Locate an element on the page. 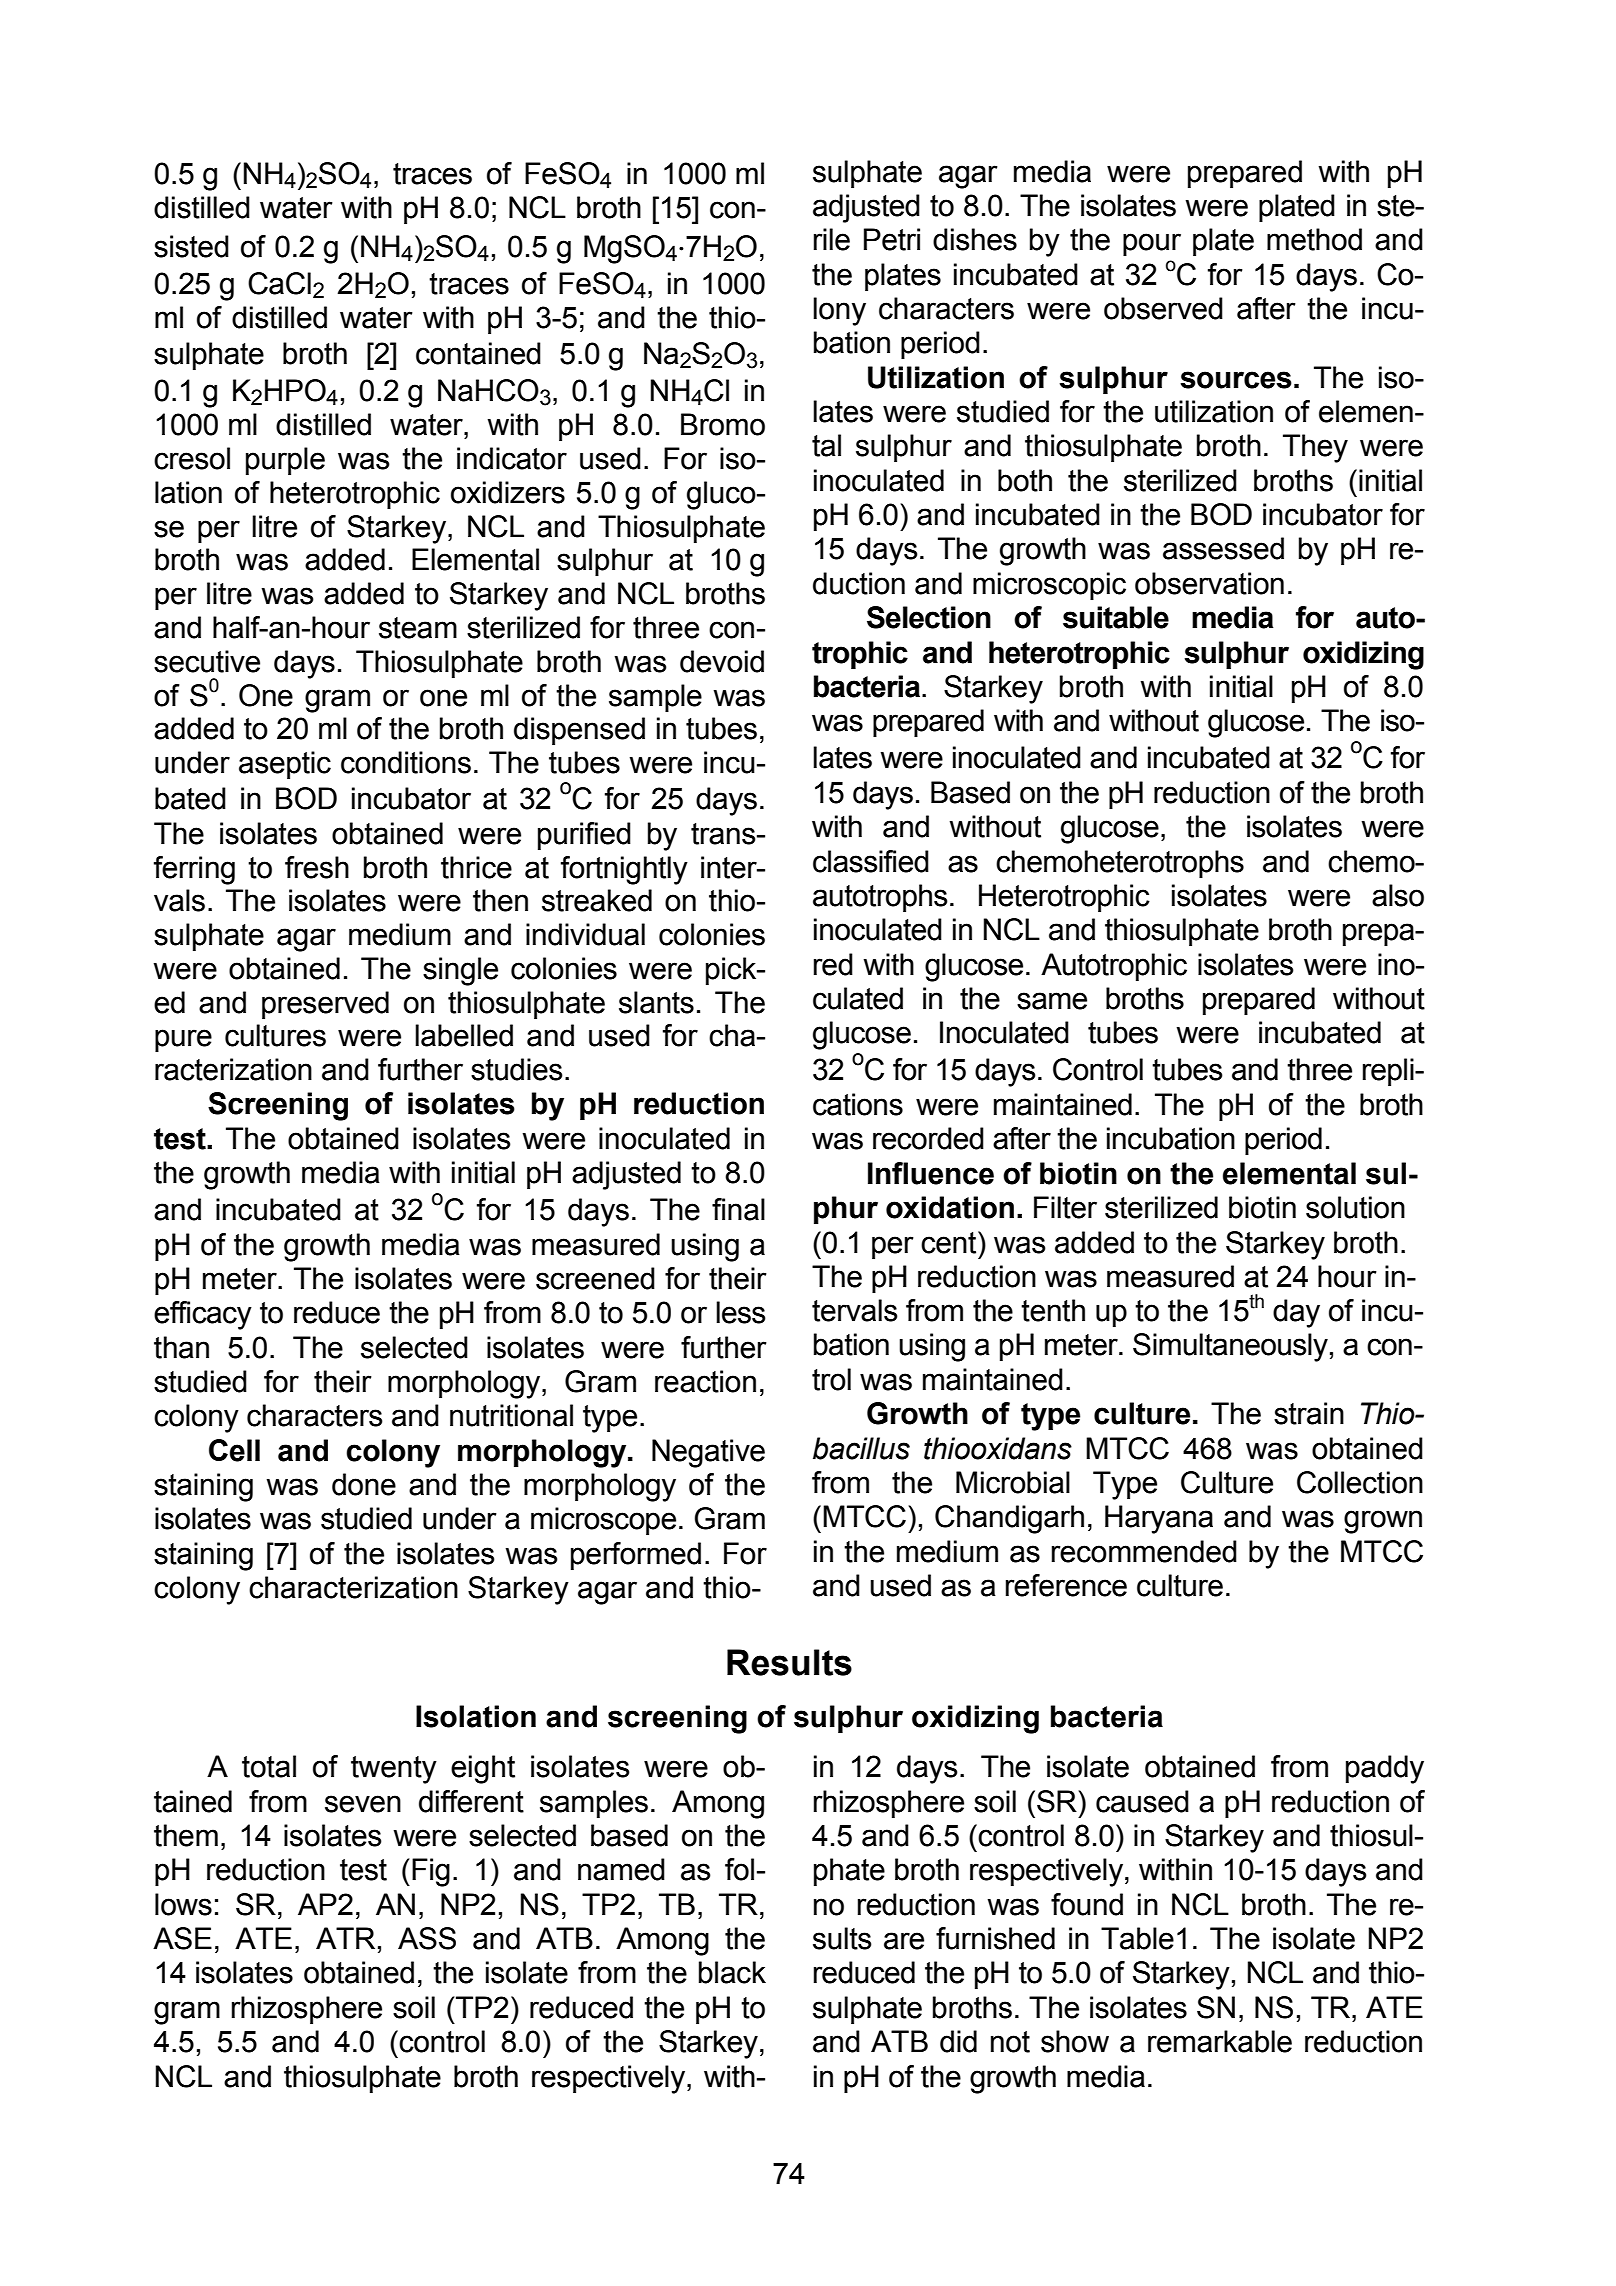 This document has height=2286, width=1616. Bromo is located at coordinates (723, 424).
